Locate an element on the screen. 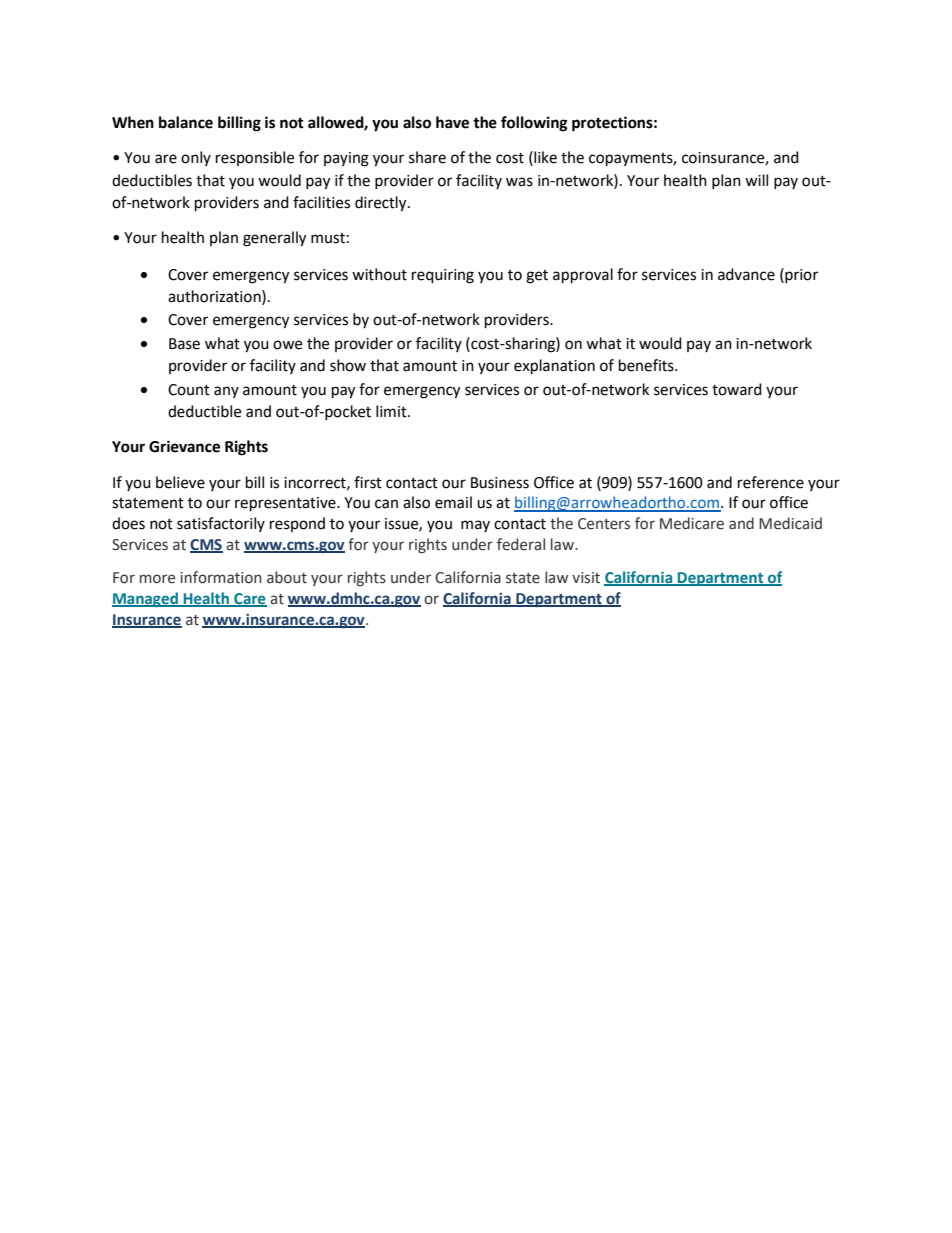 The width and height of the screenshot is (952, 1233). information is located at coordinates (220, 577).
